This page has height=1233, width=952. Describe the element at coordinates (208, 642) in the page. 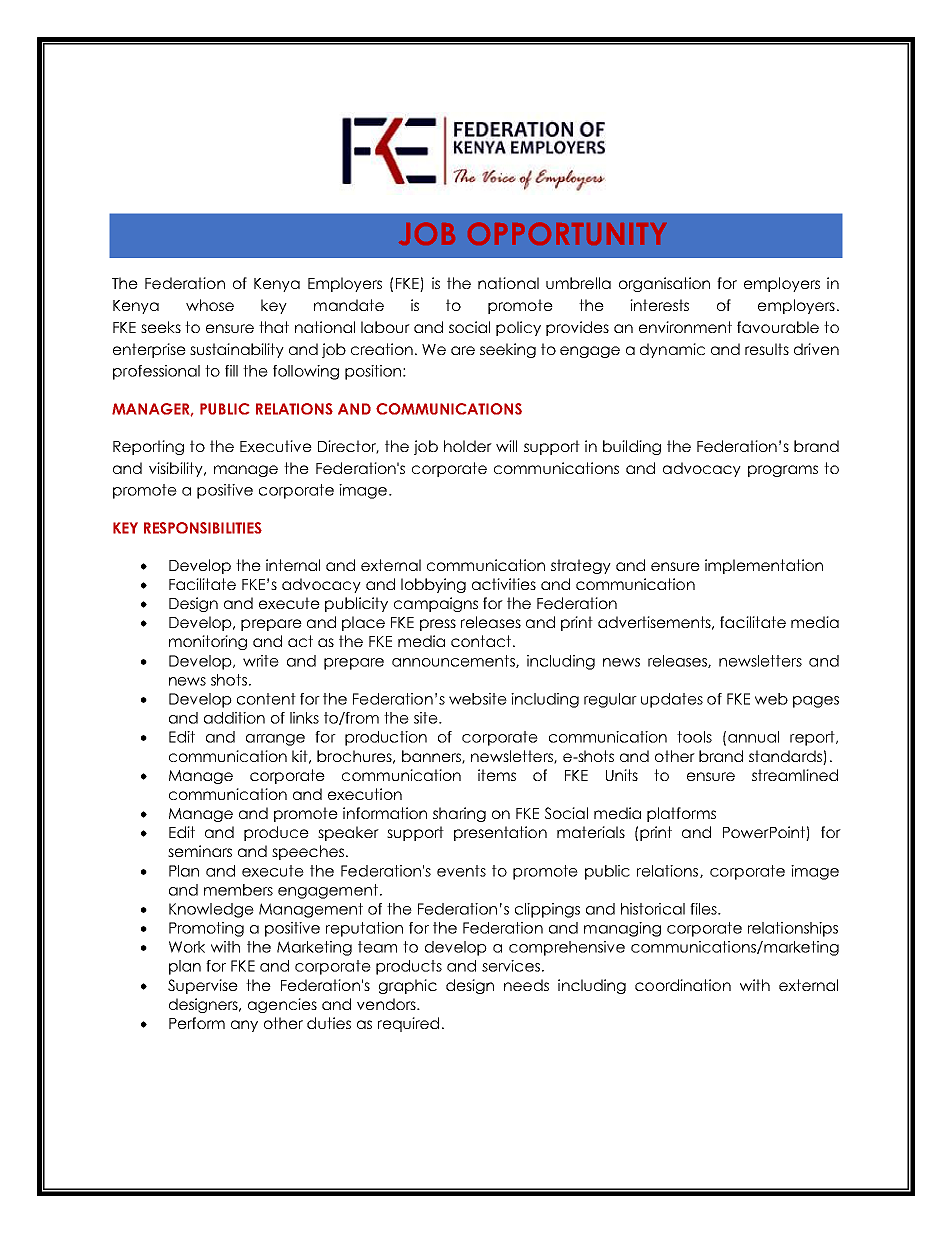

I see `monitoring` at that location.
